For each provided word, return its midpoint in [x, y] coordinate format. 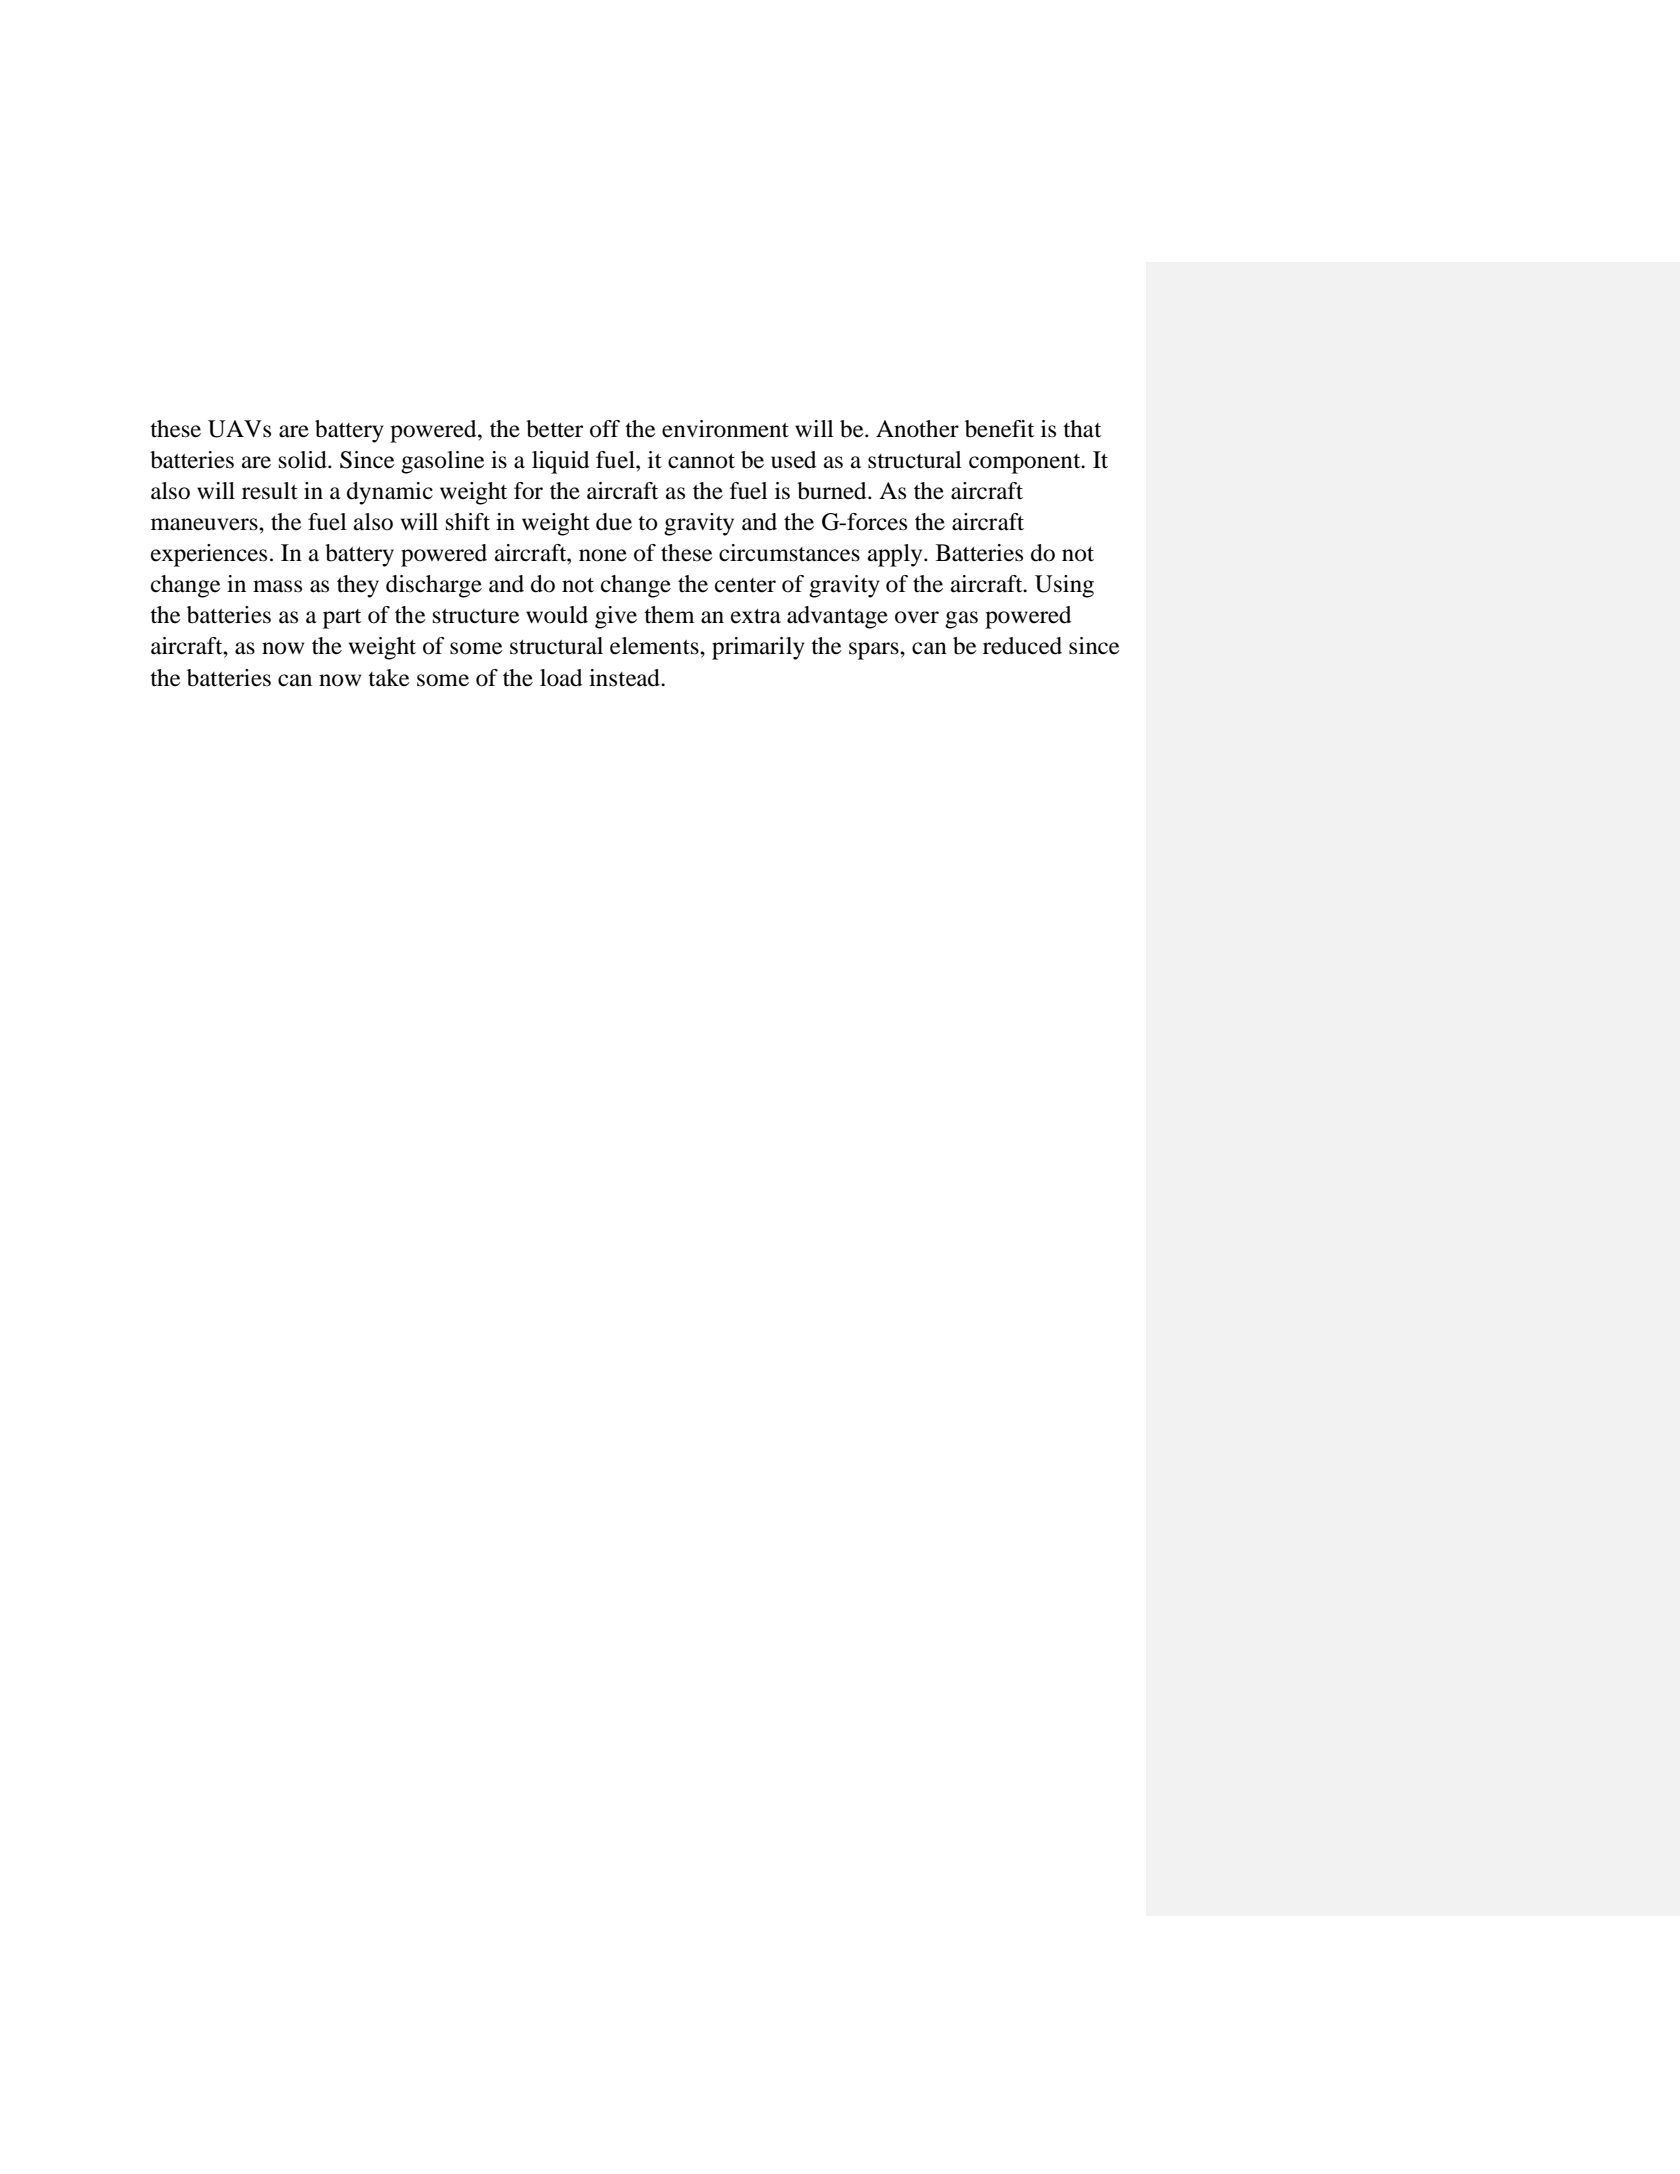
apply [896, 555]
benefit [999, 429]
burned [833, 491]
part [342, 619]
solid [304, 460]
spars [875, 651]
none [603, 555]
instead [625, 678]
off [605, 429]
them [669, 615]
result [270, 491]
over [917, 617]
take [389, 678]
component [1026, 464]
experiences [209, 555]
